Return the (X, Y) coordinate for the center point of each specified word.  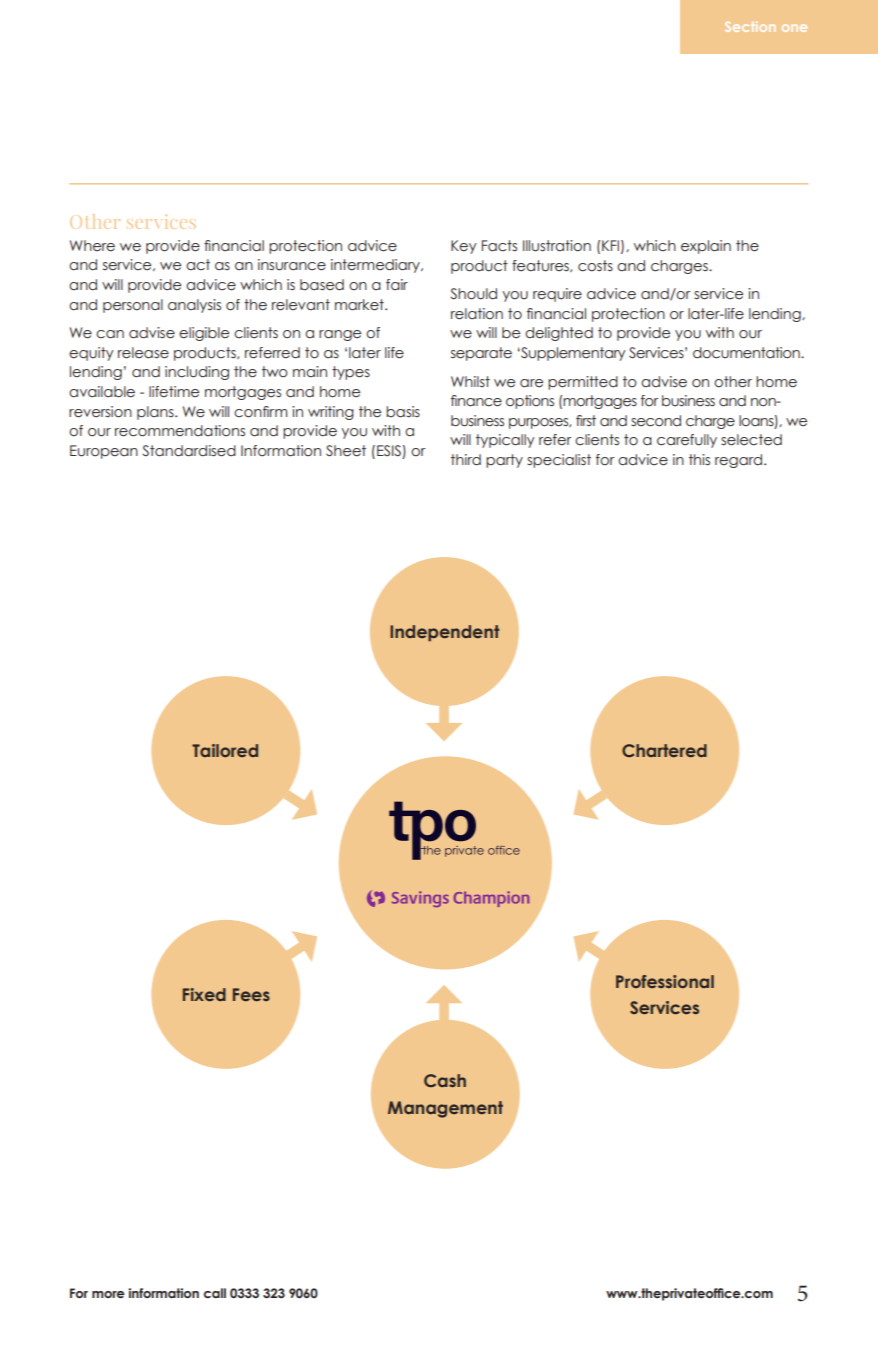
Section (750, 26)
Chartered (664, 750)
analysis (194, 306)
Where (92, 246)
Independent (445, 633)
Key (463, 247)
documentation (747, 353)
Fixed (204, 994)
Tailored (225, 750)
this (699, 460)
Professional (665, 981)
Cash (445, 1080)
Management (445, 1109)
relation (477, 314)
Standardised (189, 451)
